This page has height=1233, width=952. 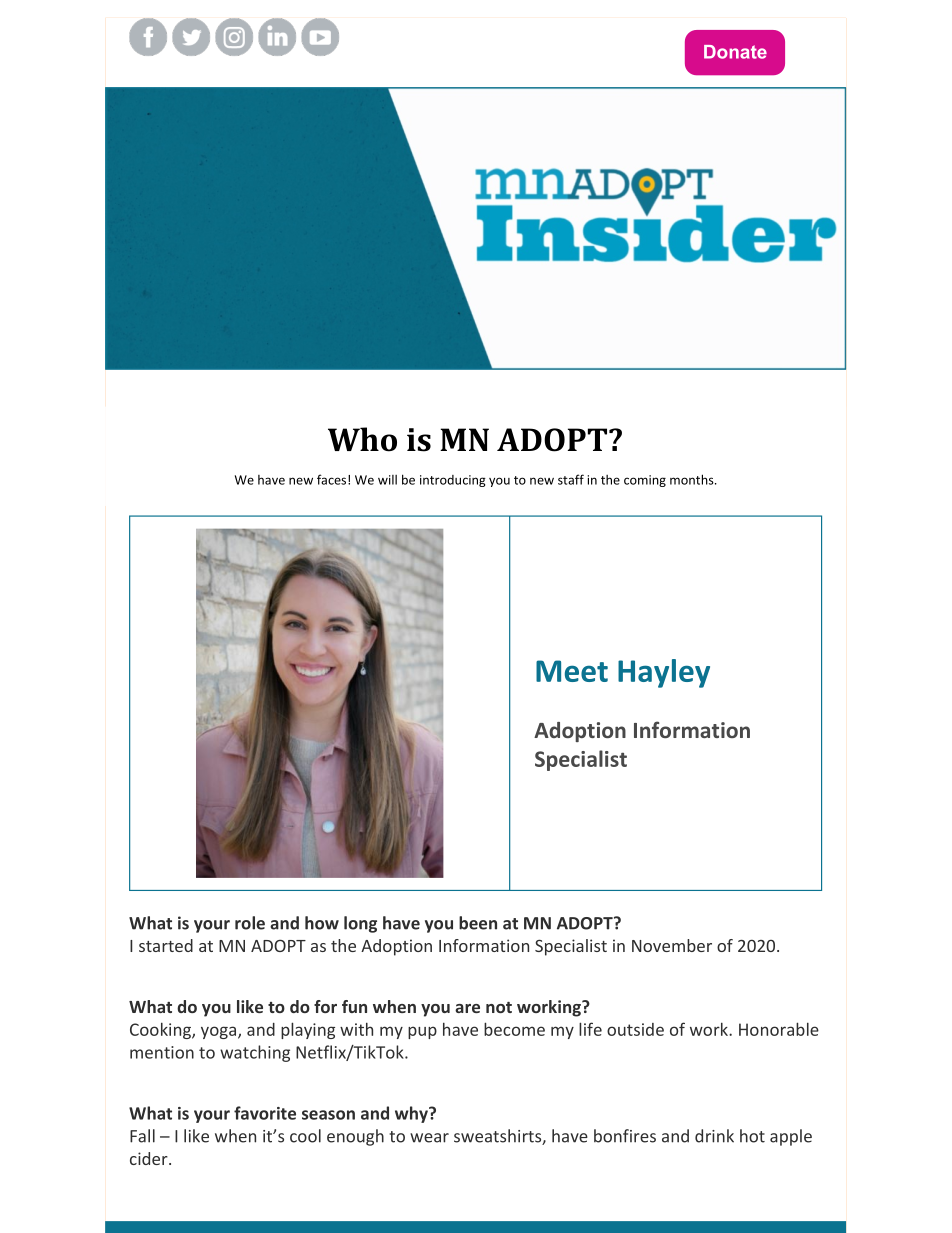 I want to click on been, so click(x=478, y=923).
